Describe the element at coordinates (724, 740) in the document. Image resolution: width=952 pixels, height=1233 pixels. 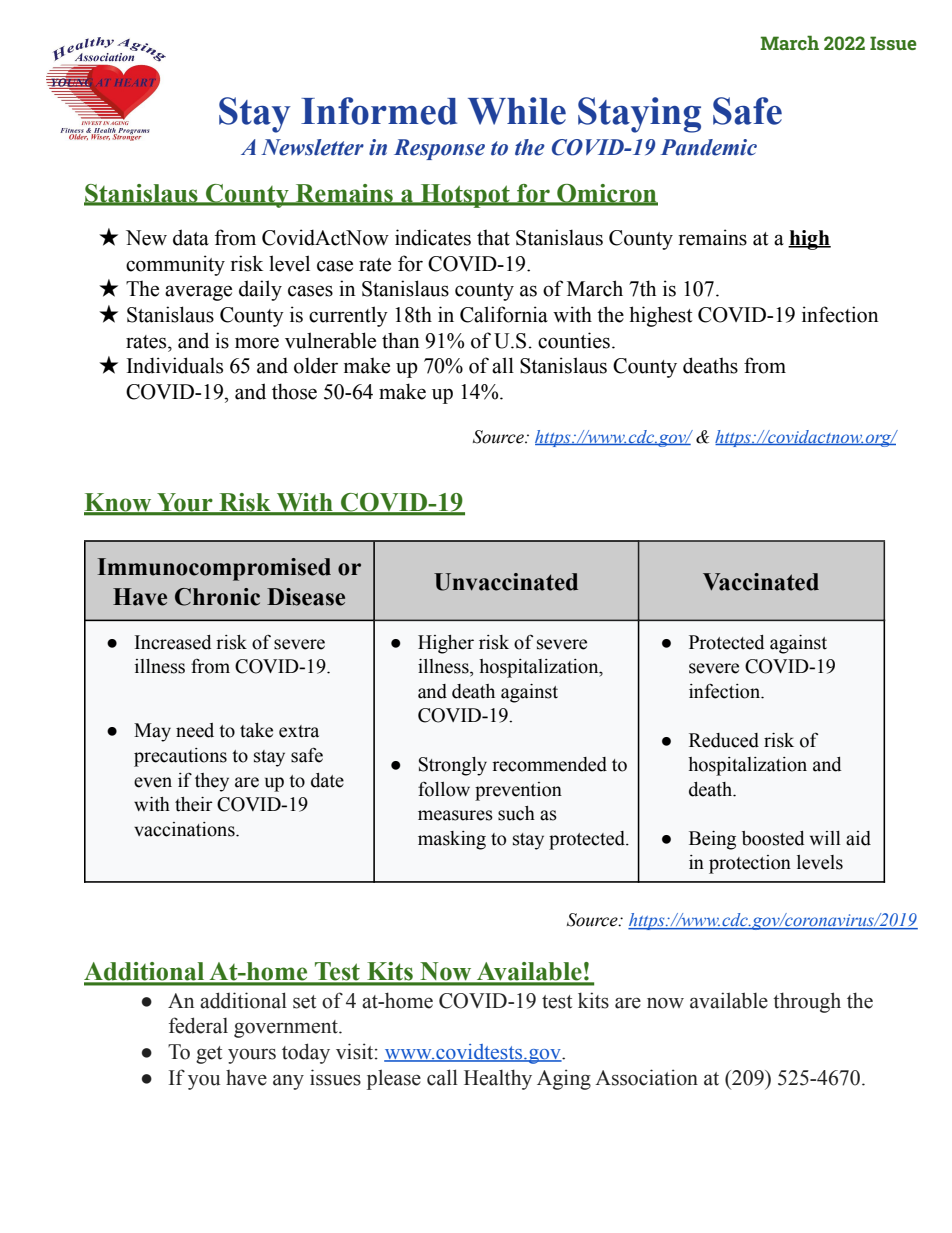
I see `Reduced` at that location.
